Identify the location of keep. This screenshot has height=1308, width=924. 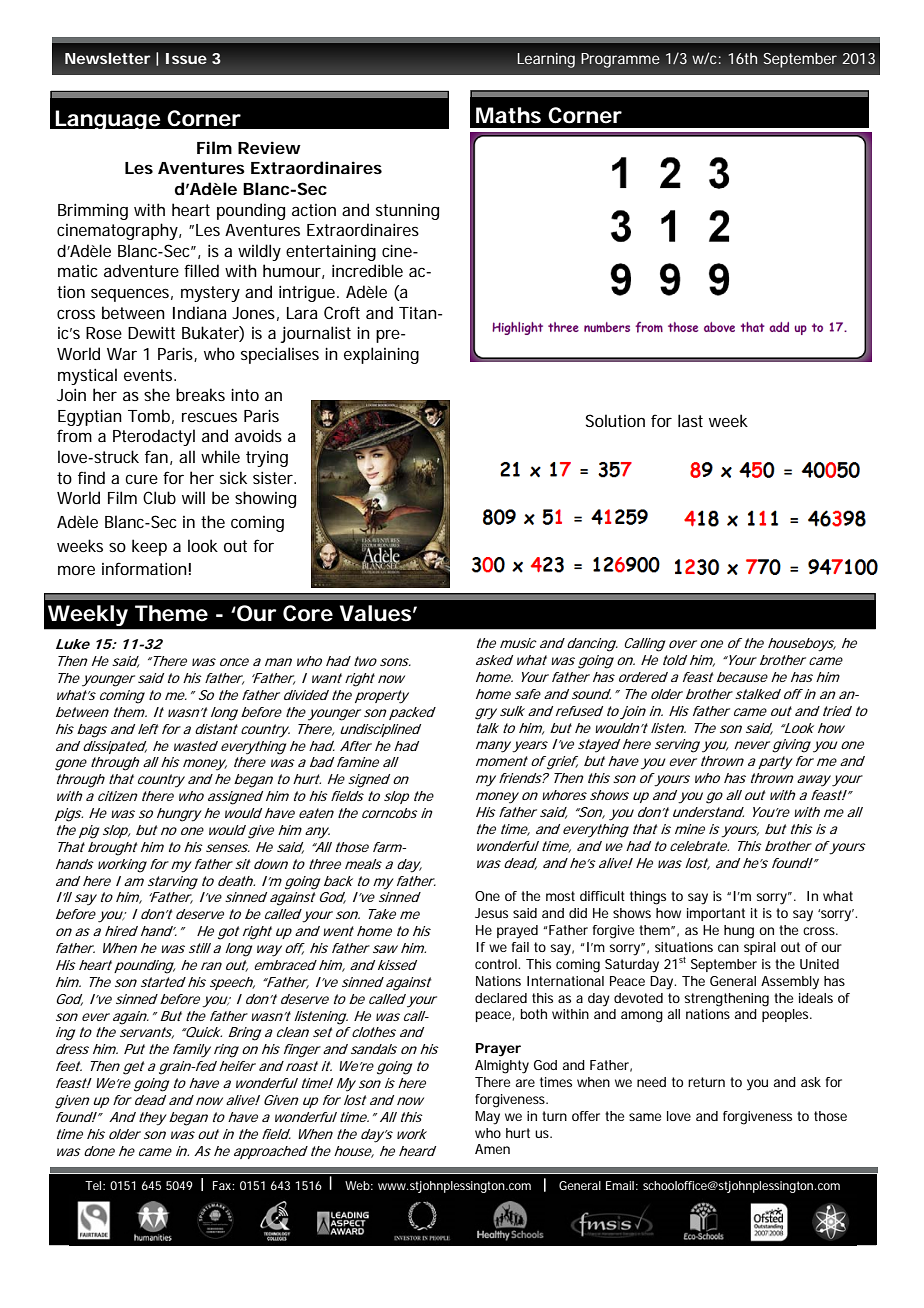
(149, 547).
